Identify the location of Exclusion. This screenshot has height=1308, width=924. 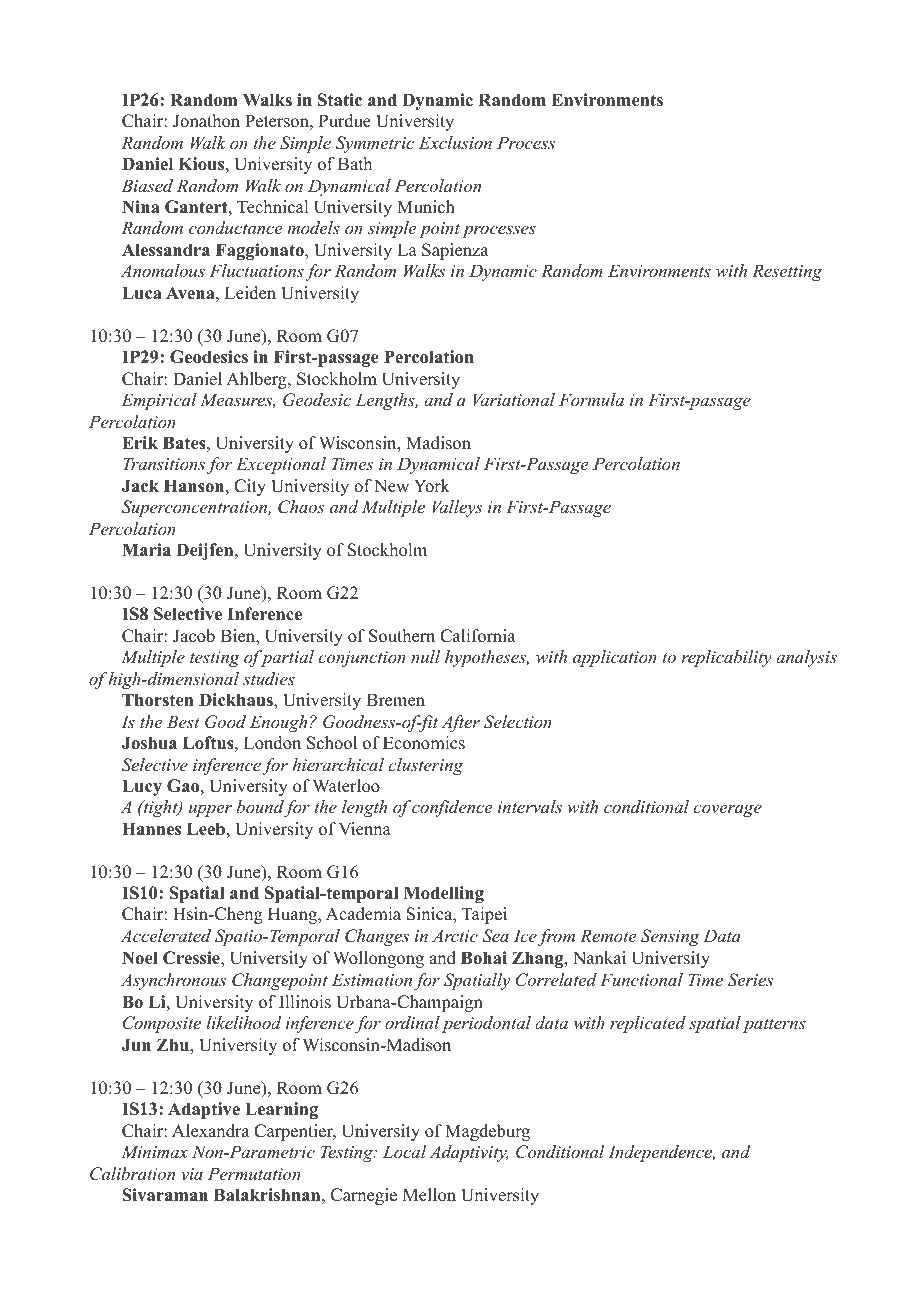
(455, 142).
